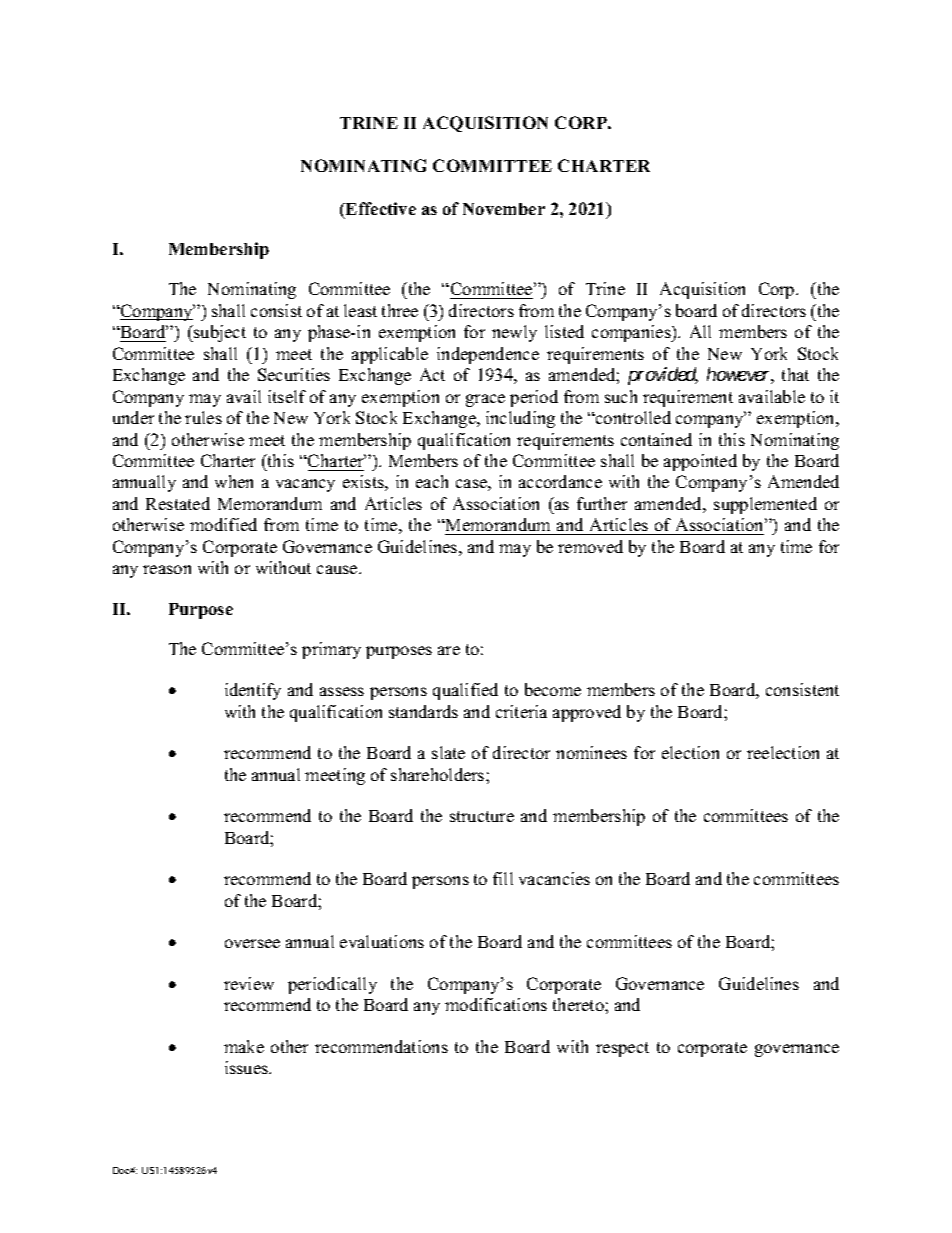  I want to click on each, so click(432, 481).
